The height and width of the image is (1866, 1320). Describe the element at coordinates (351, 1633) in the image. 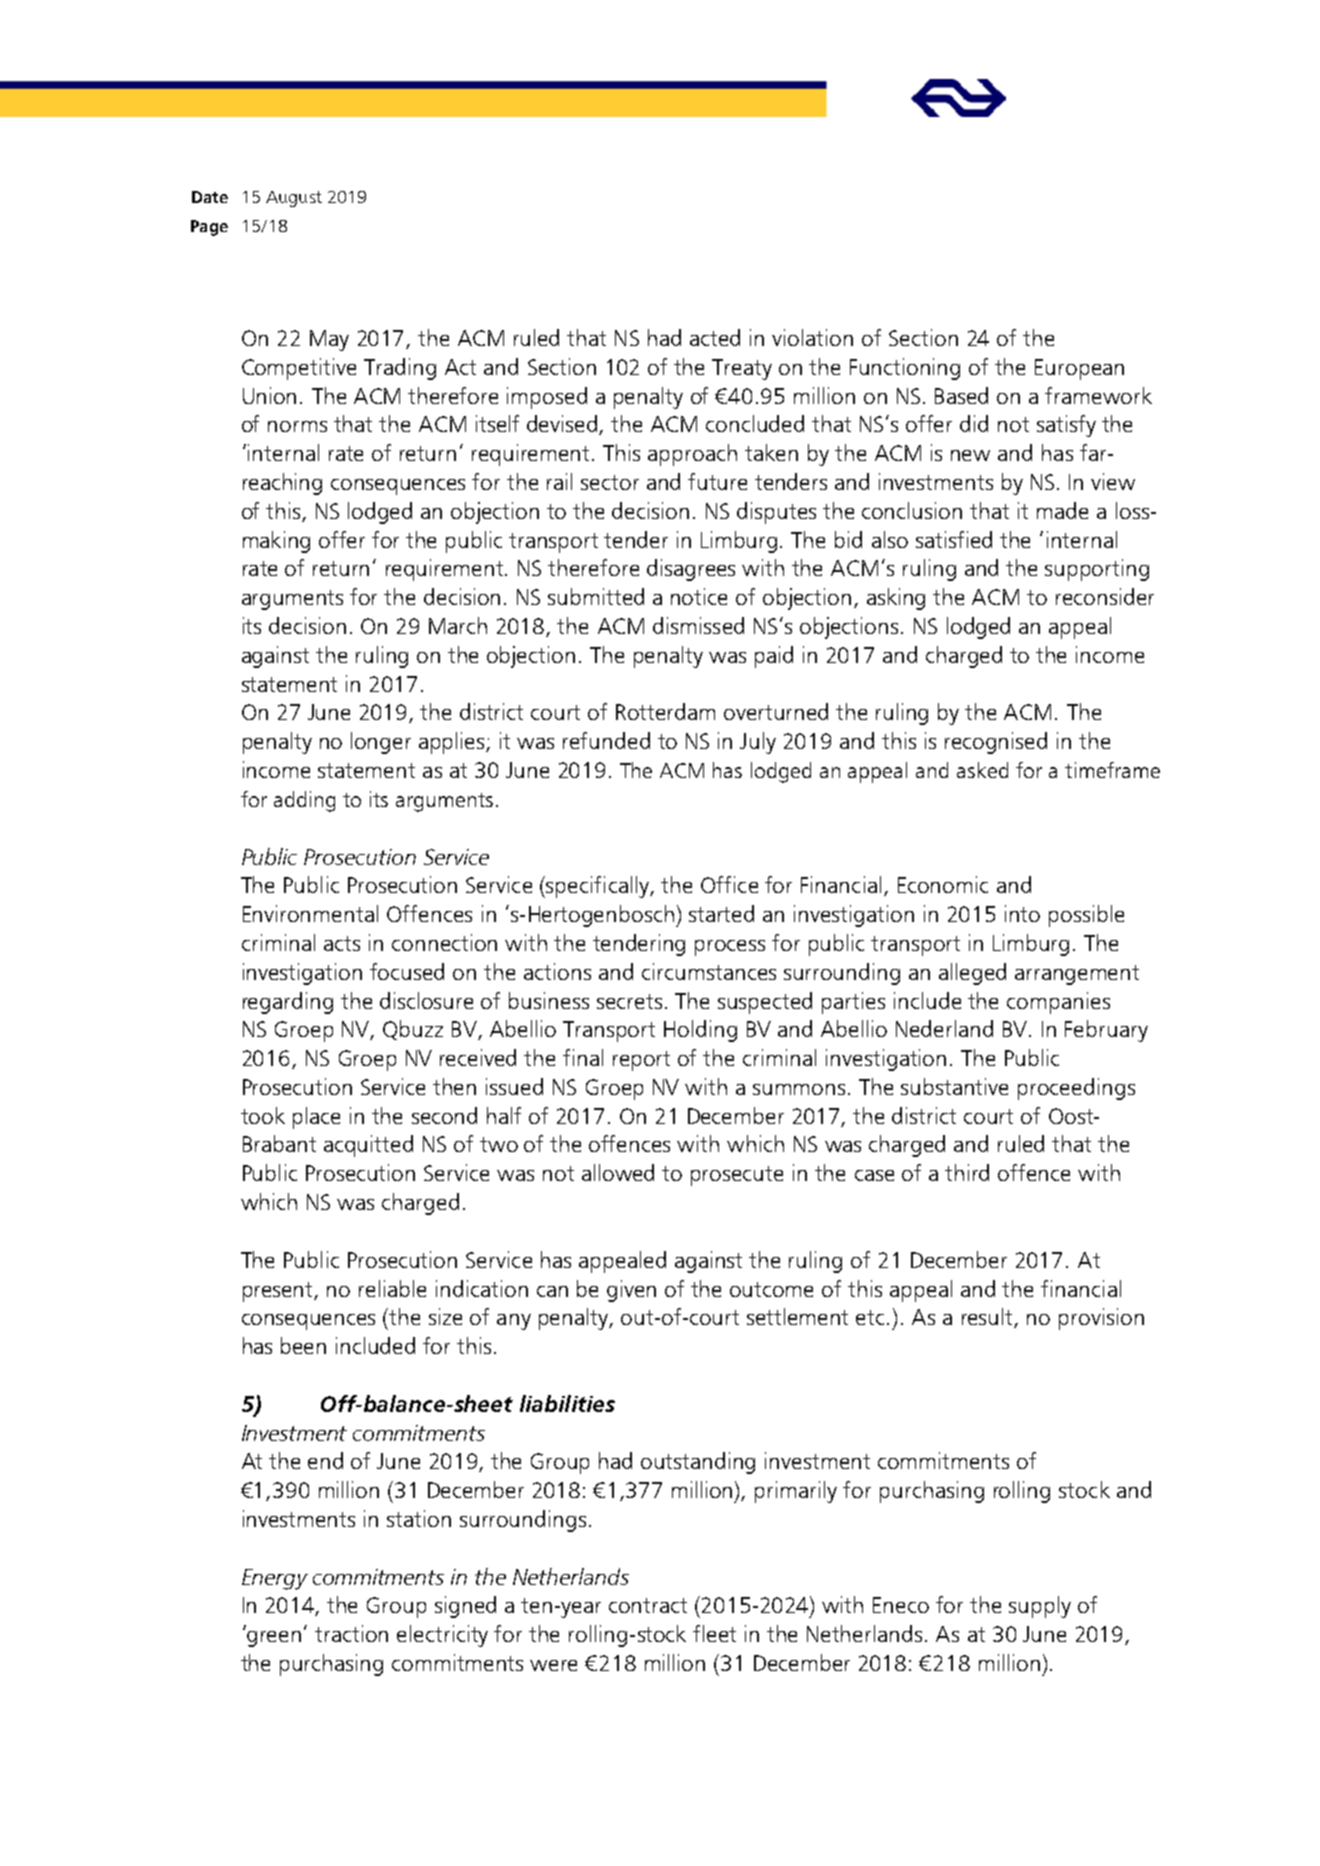

I see `traction` at that location.
